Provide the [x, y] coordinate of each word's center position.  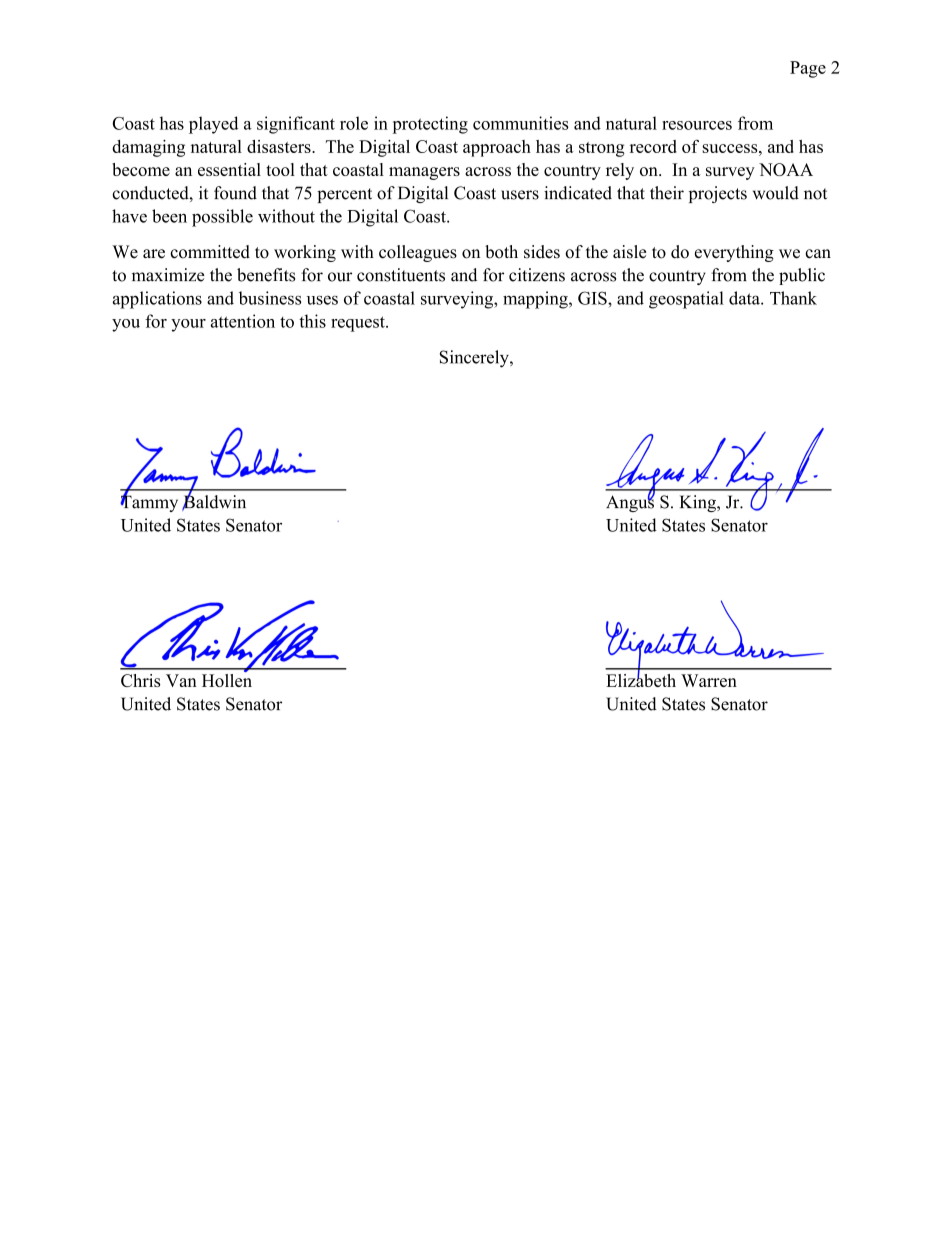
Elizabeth [641, 679]
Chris [141, 680]
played [213, 125]
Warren [709, 680]
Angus [630, 502]
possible [222, 218]
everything [734, 253]
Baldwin [214, 502]
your [188, 325]
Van [181, 680]
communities [521, 123]
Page [808, 69]
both [501, 252]
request [359, 324]
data [745, 298]
